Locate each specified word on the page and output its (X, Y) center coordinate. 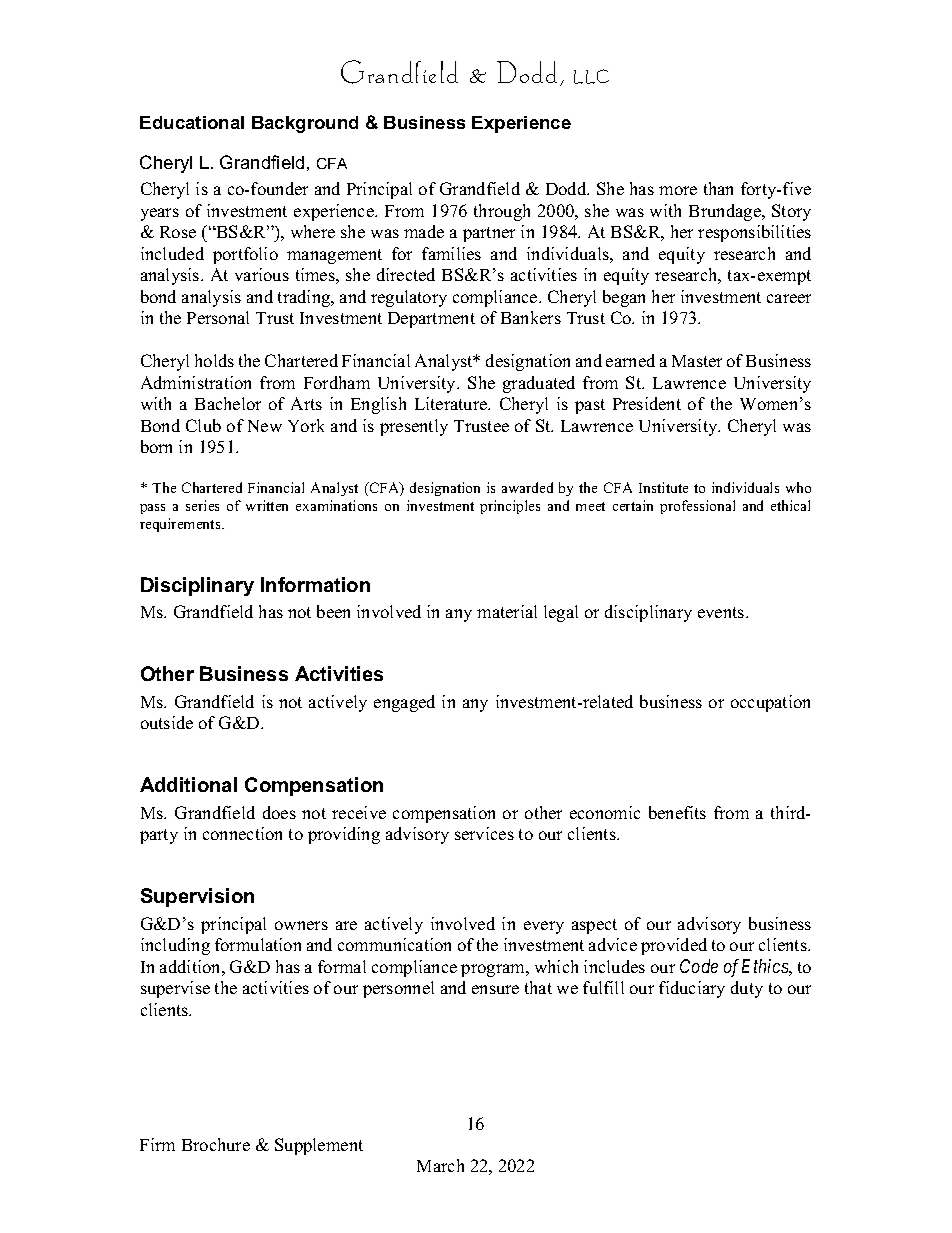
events (722, 612)
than (718, 188)
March (440, 1165)
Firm (157, 1144)
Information (315, 584)
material (507, 611)
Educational (192, 122)
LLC (591, 76)
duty (747, 989)
